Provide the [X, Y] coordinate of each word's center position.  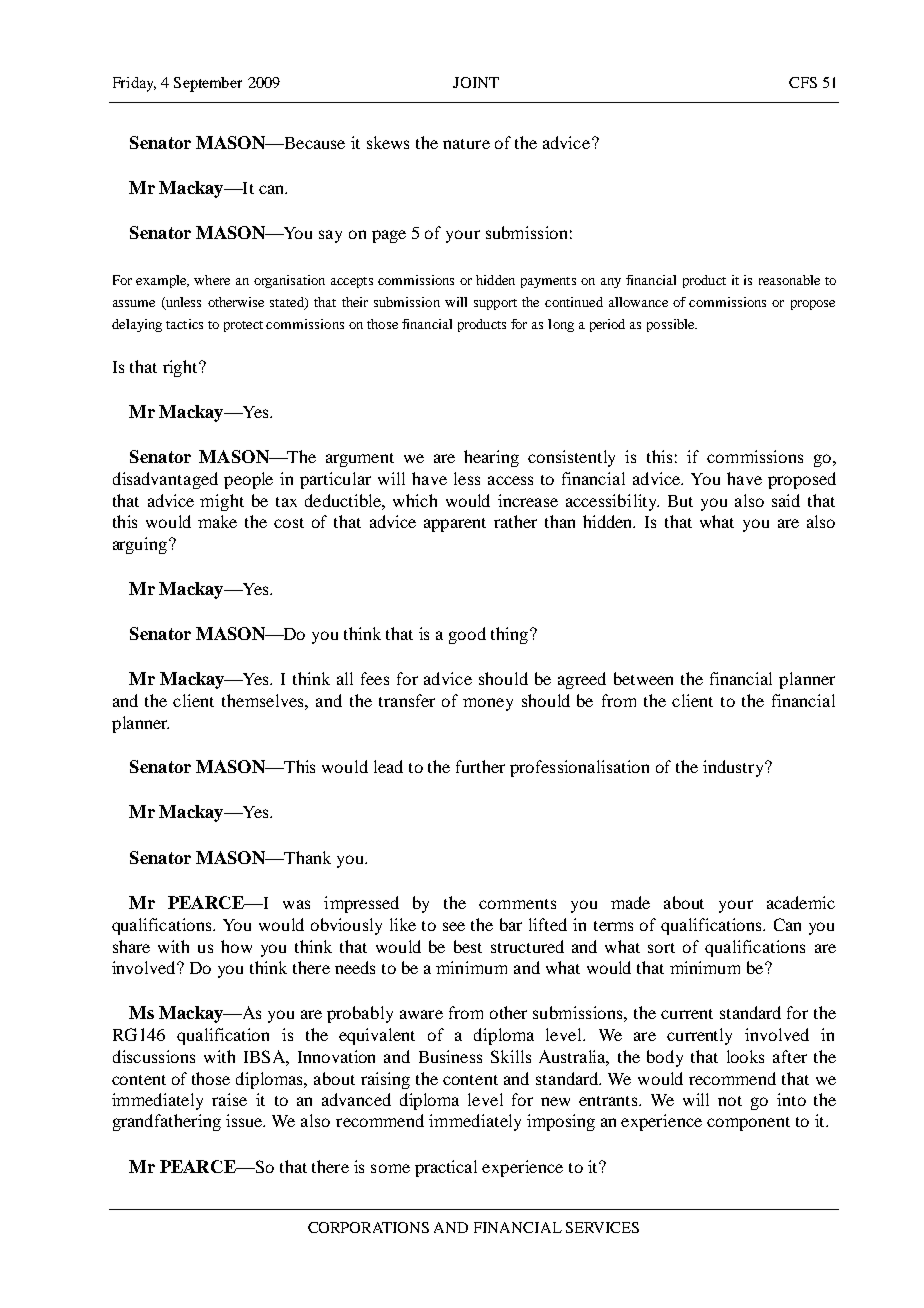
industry [735, 768]
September [208, 84]
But [680, 501]
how [236, 946]
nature [466, 144]
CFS [803, 82]
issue [245, 1120]
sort [661, 948]
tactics [184, 324]
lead [388, 766]
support [495, 304]
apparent [455, 525]
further [480, 766]
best [468, 946]
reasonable [789, 280]
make [217, 521]
